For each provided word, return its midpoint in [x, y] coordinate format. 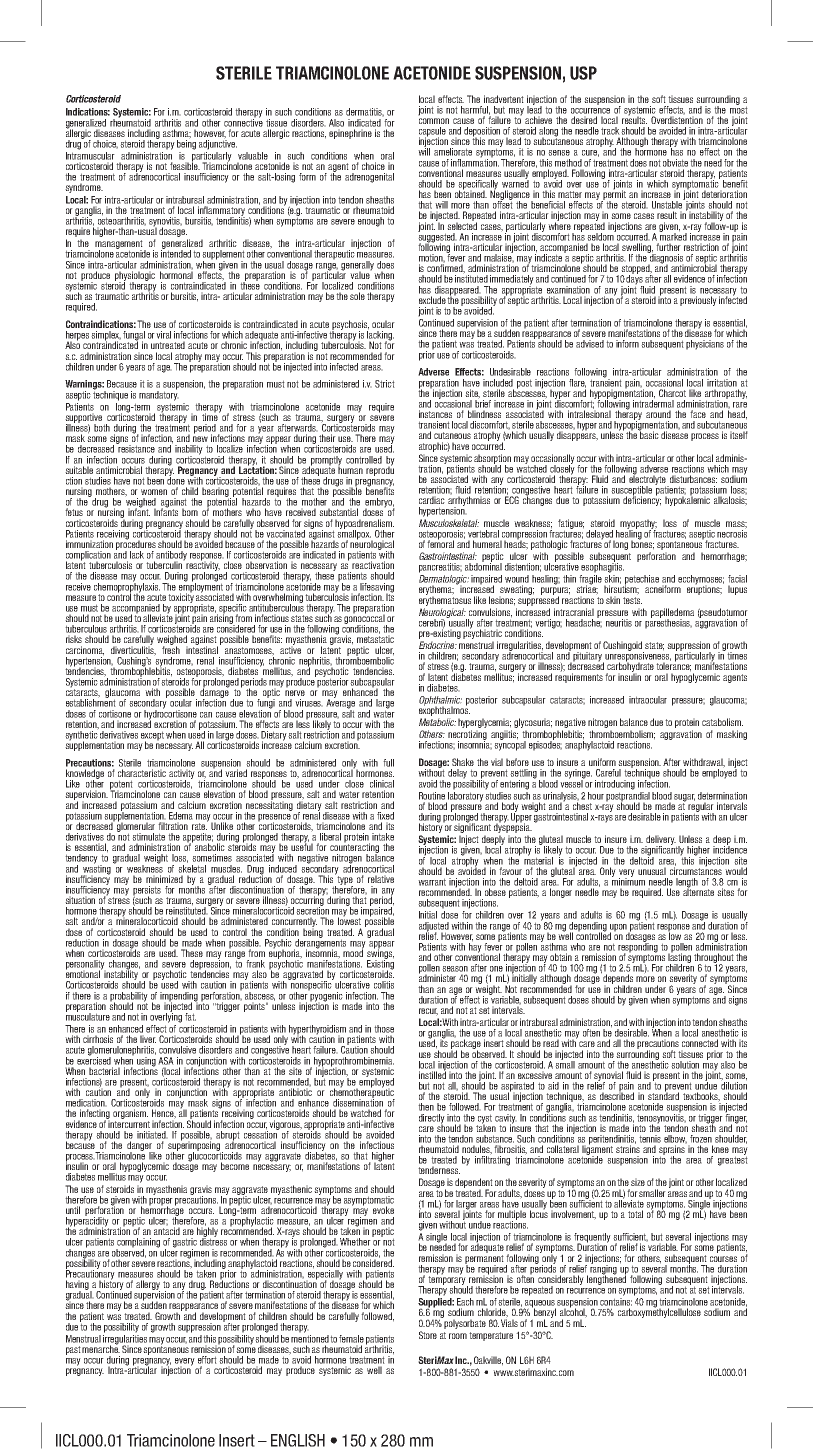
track [610, 131]
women [154, 492]
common [434, 121]
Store [428, 1335]
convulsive [177, 1050]
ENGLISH [298, 1440]
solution [685, 1065]
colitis [384, 985]
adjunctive [218, 144]
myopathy [638, 525]
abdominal [483, 566]
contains [616, 1302]
